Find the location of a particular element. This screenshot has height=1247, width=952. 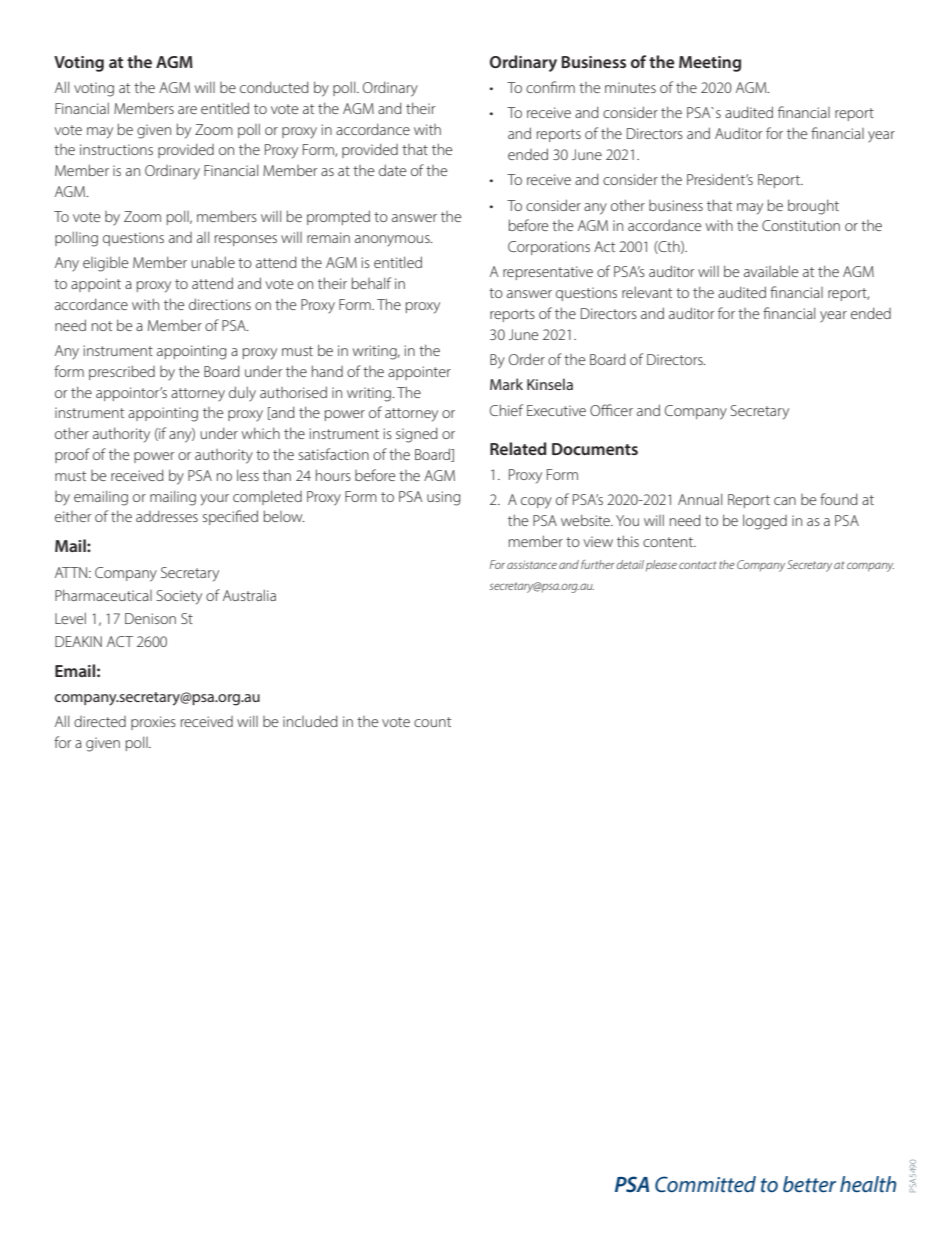

contact is located at coordinates (698, 565).
